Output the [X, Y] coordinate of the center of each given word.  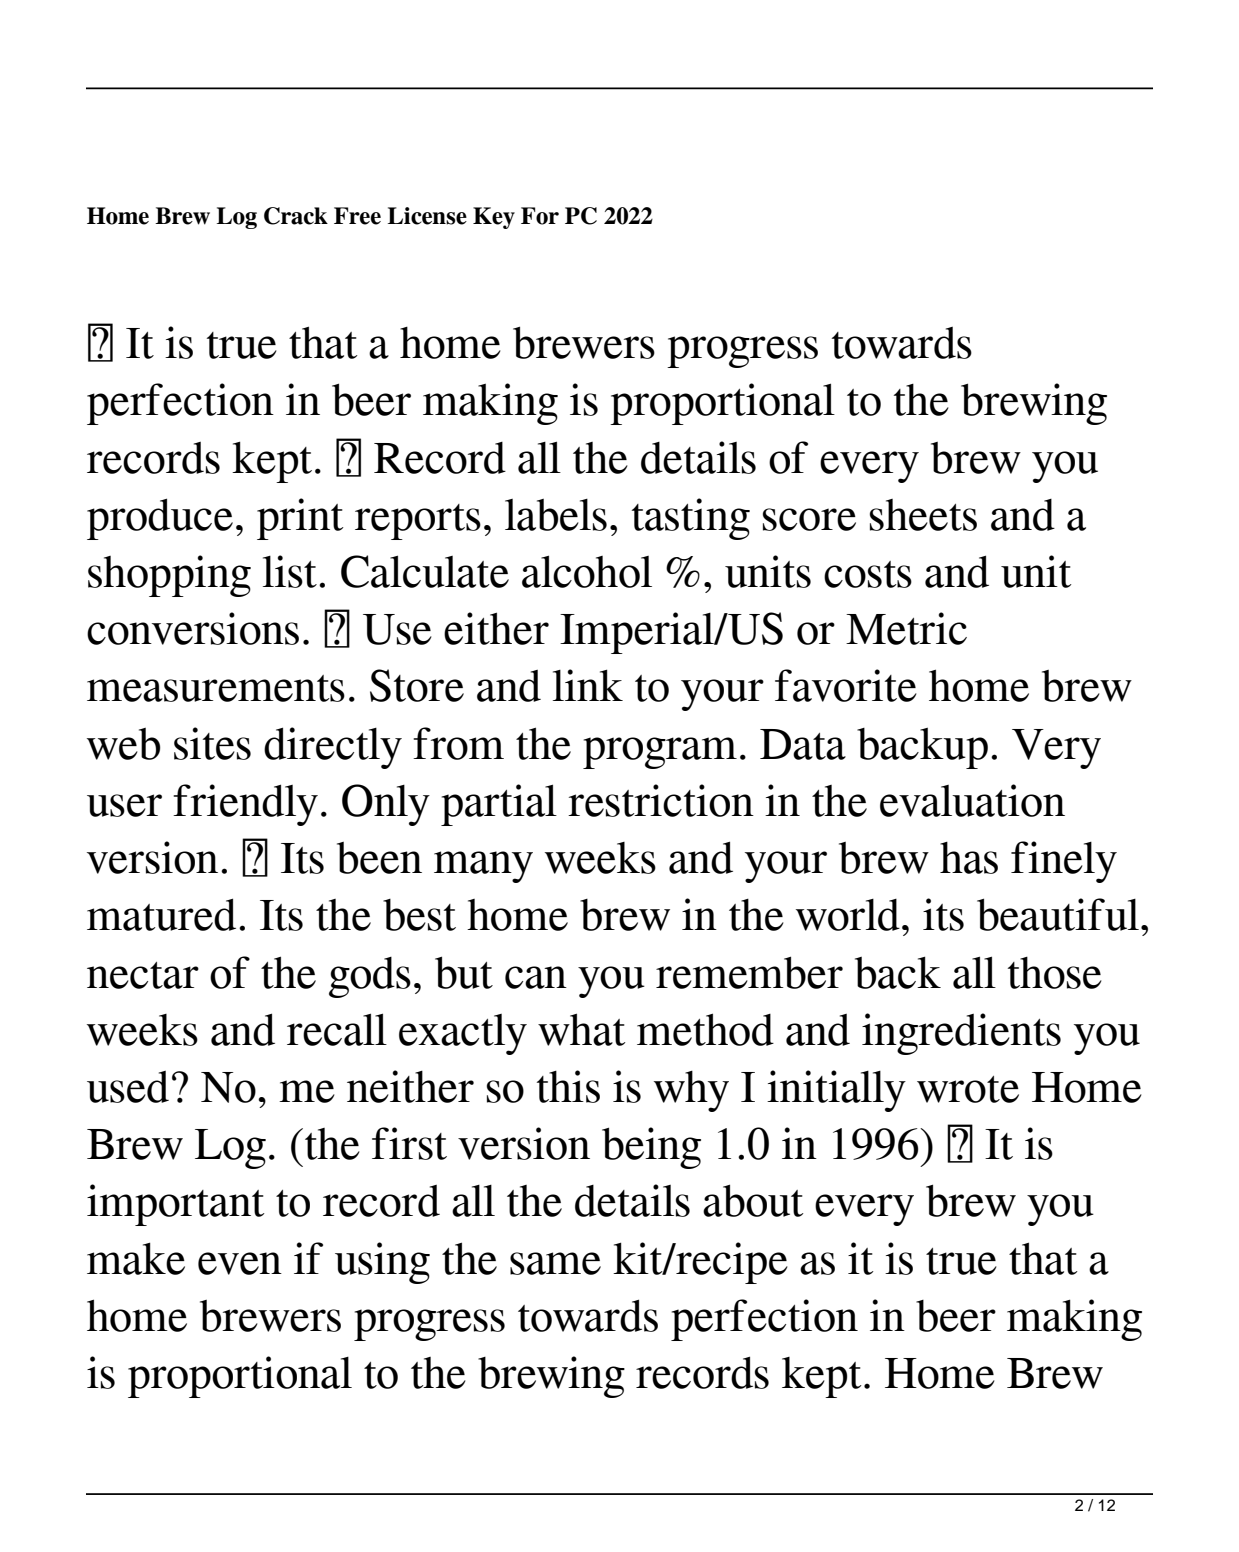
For [540, 216]
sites [212, 743]
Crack [296, 216]
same [555, 1263]
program [660, 753]
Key [494, 218]
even [240, 1263]
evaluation [972, 800]
